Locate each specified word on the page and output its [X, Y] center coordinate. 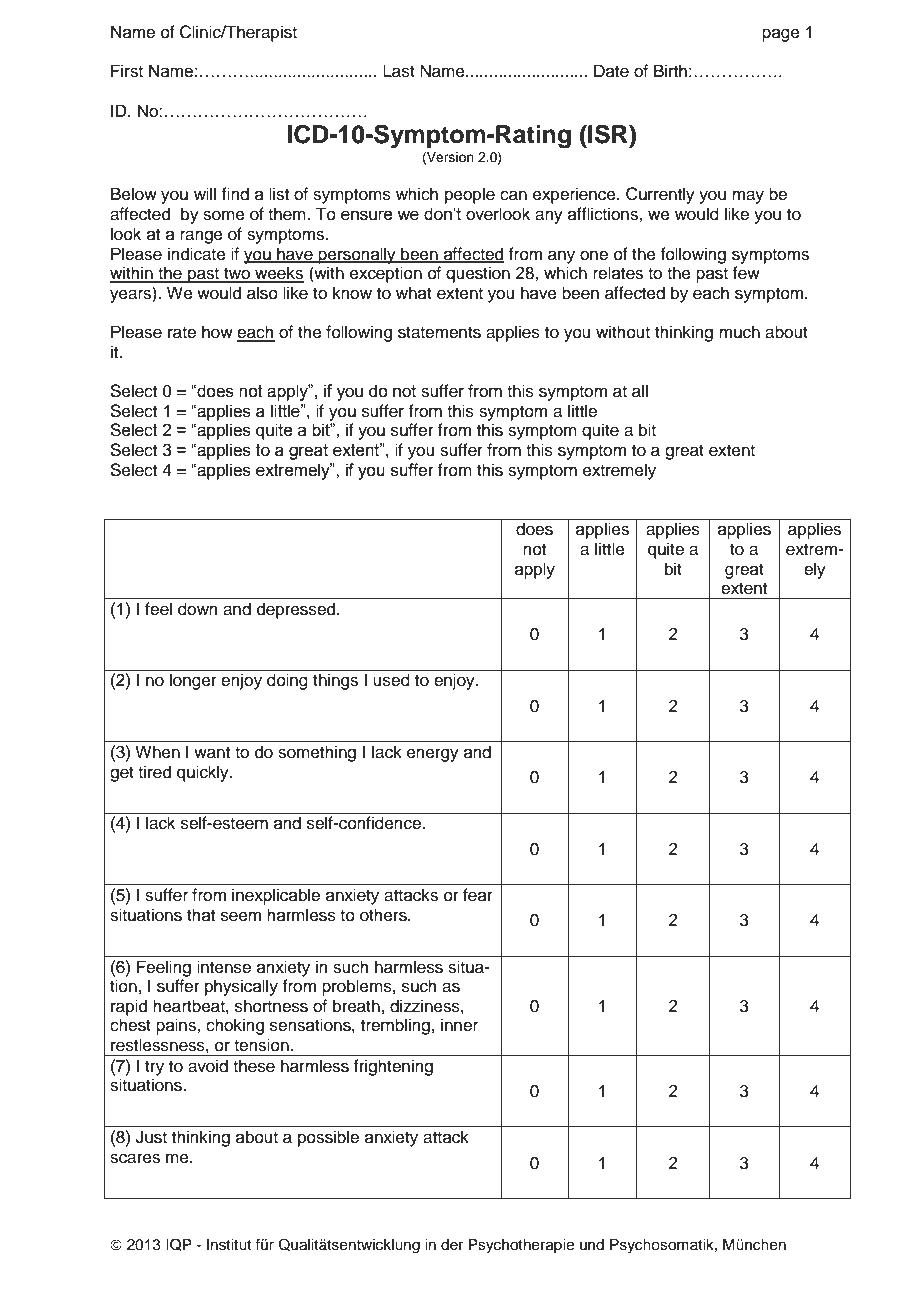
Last [399, 71]
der [452, 1245]
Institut [229, 1245]
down [198, 609]
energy [433, 755]
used [391, 680]
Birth [670, 70]
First [127, 71]
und [592, 1244]
